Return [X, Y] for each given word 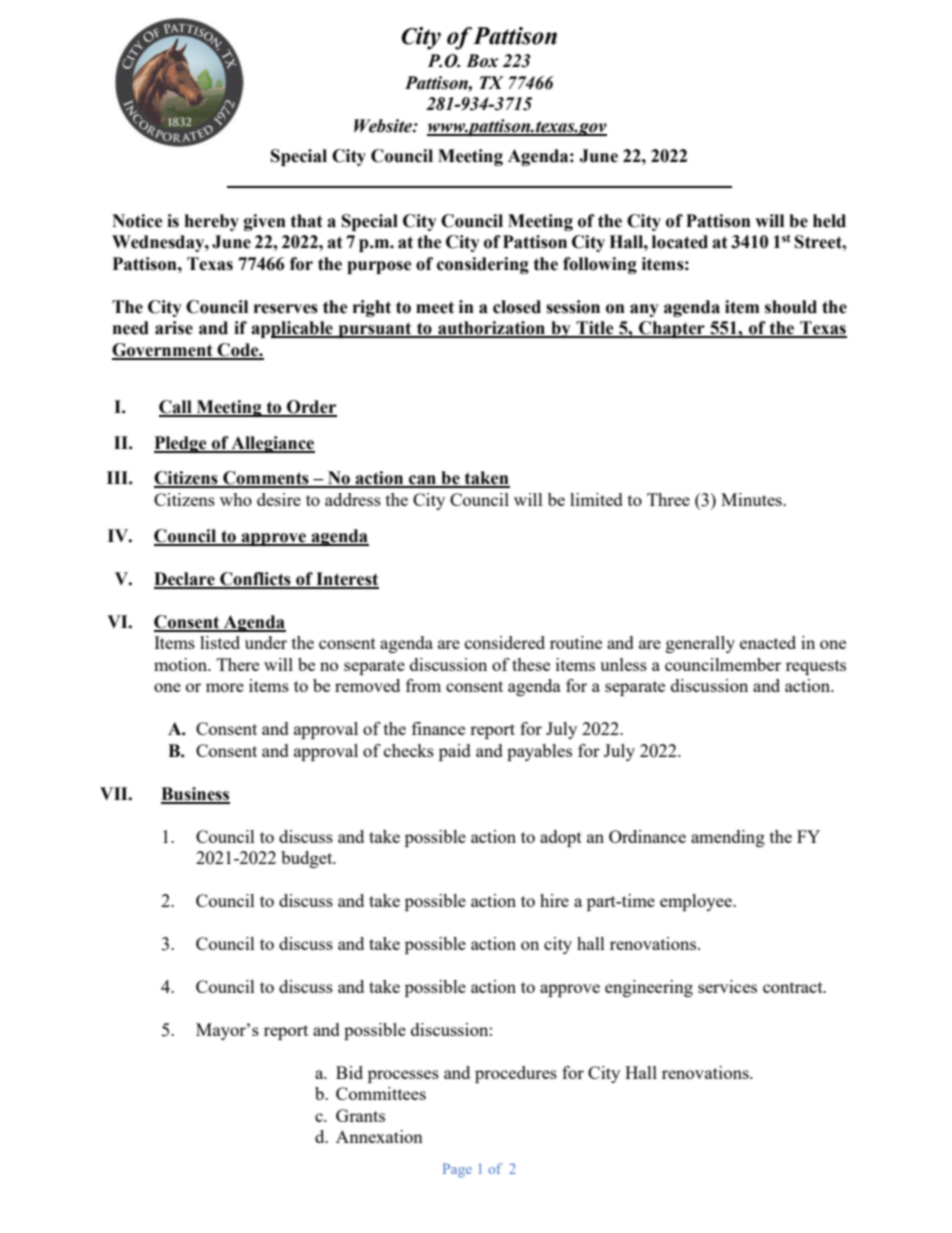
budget [308, 859]
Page [457, 1170]
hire [554, 900]
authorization [491, 329]
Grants [360, 1115]
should [791, 307]
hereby [212, 222]
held [829, 221]
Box [482, 61]
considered [505, 642]
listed [220, 642]
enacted [768, 642]
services [727, 986]
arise [174, 328]
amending [728, 838]
